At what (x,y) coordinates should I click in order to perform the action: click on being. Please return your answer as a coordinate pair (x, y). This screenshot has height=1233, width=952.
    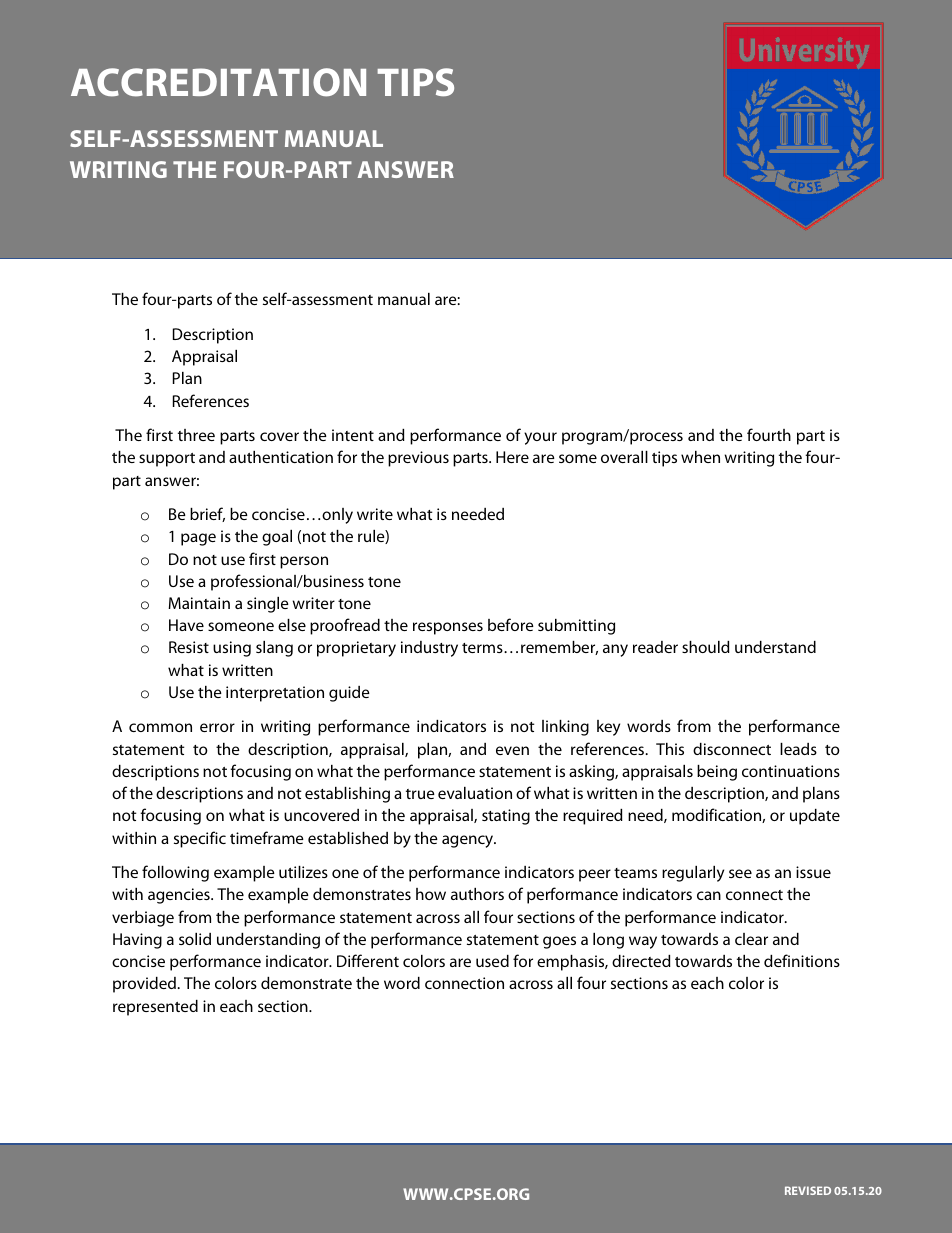
    Looking at the image, I should click on (717, 773).
